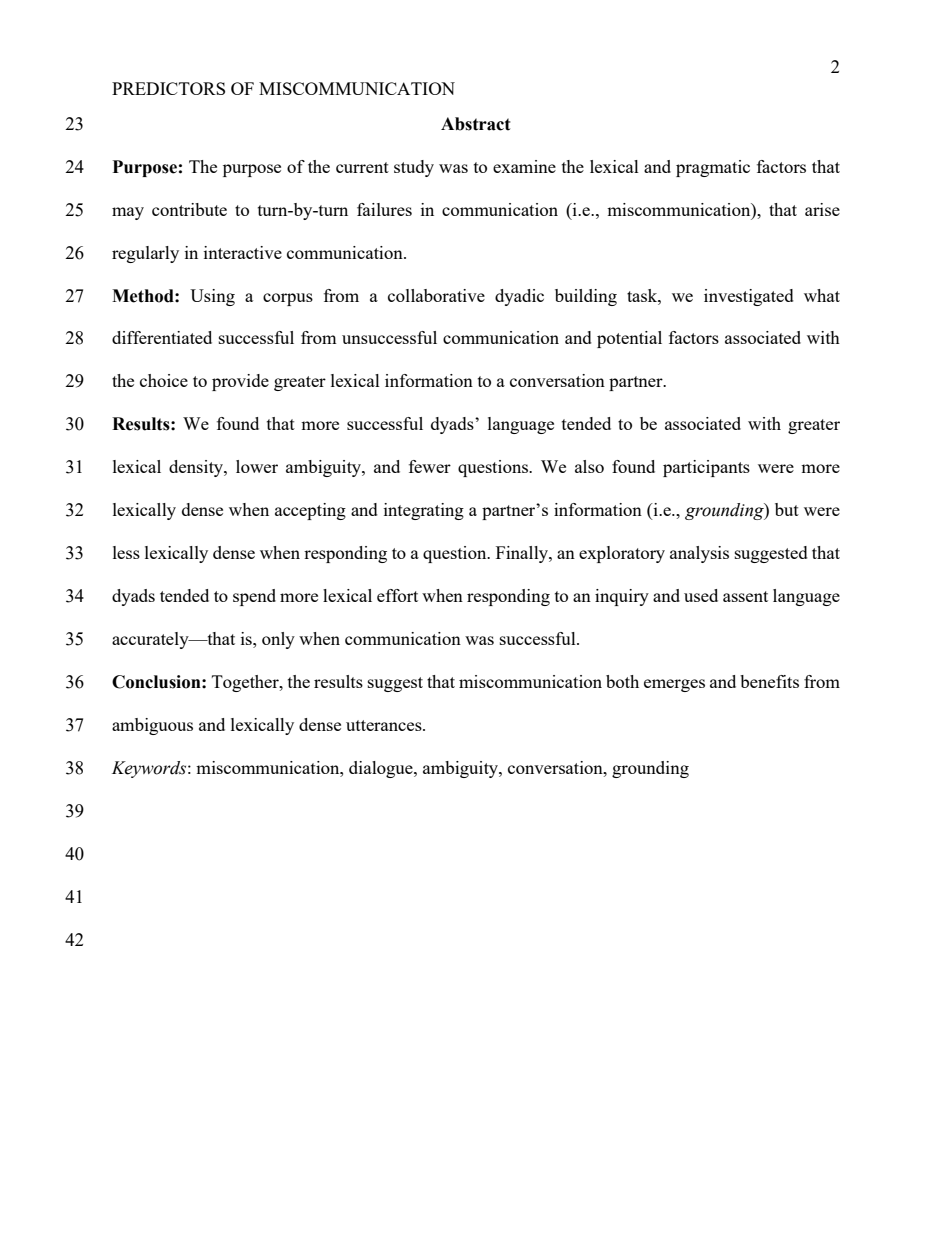 The image size is (952, 1233). I want to click on PREDICTORS, so click(168, 88).
